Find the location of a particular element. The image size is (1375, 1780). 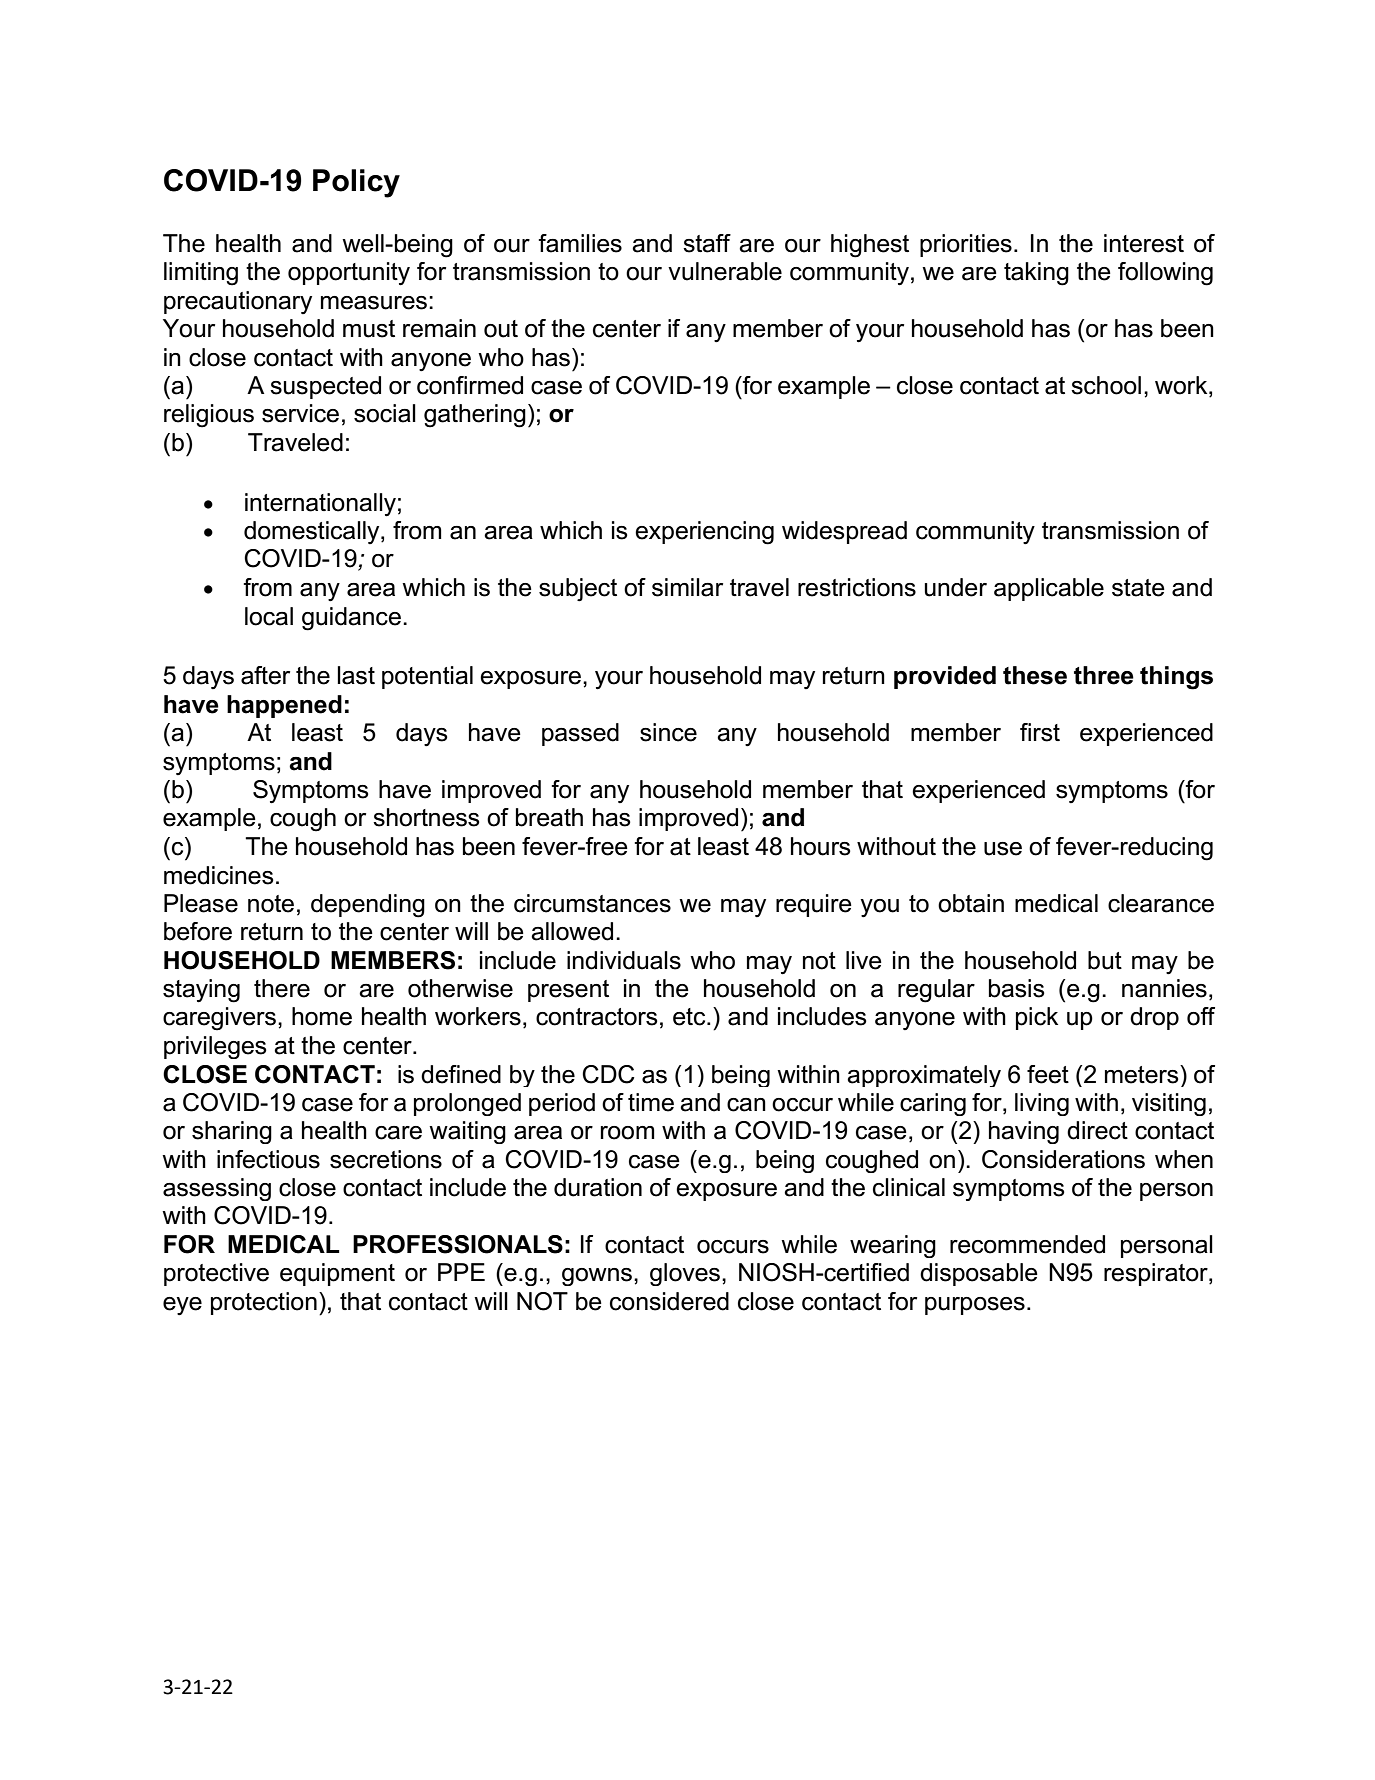

medicines is located at coordinates (219, 875).
